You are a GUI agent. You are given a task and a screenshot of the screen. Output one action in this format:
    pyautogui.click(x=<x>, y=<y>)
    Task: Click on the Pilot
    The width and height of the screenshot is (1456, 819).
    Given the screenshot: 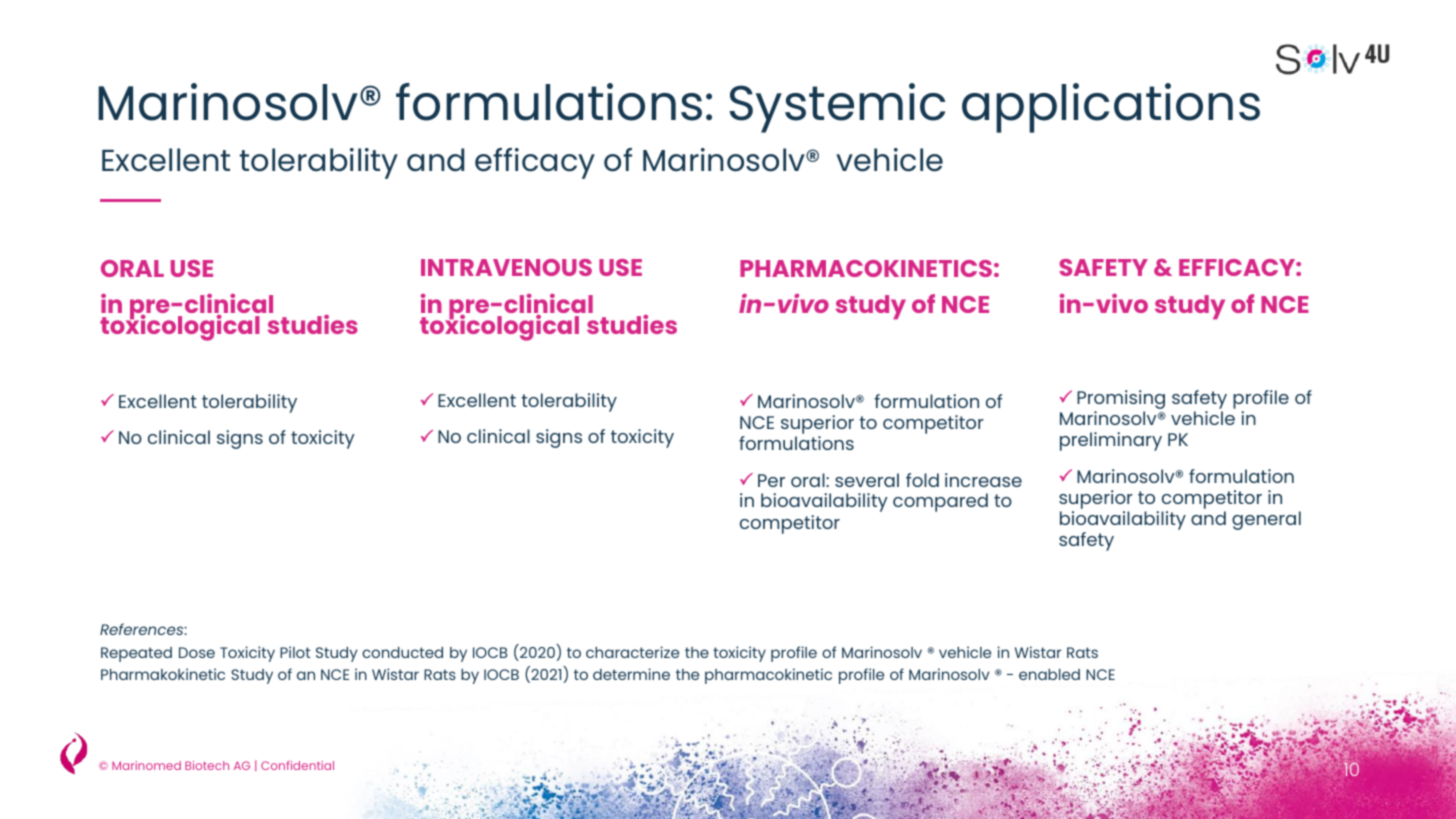 What is the action you would take?
    pyautogui.click(x=295, y=652)
